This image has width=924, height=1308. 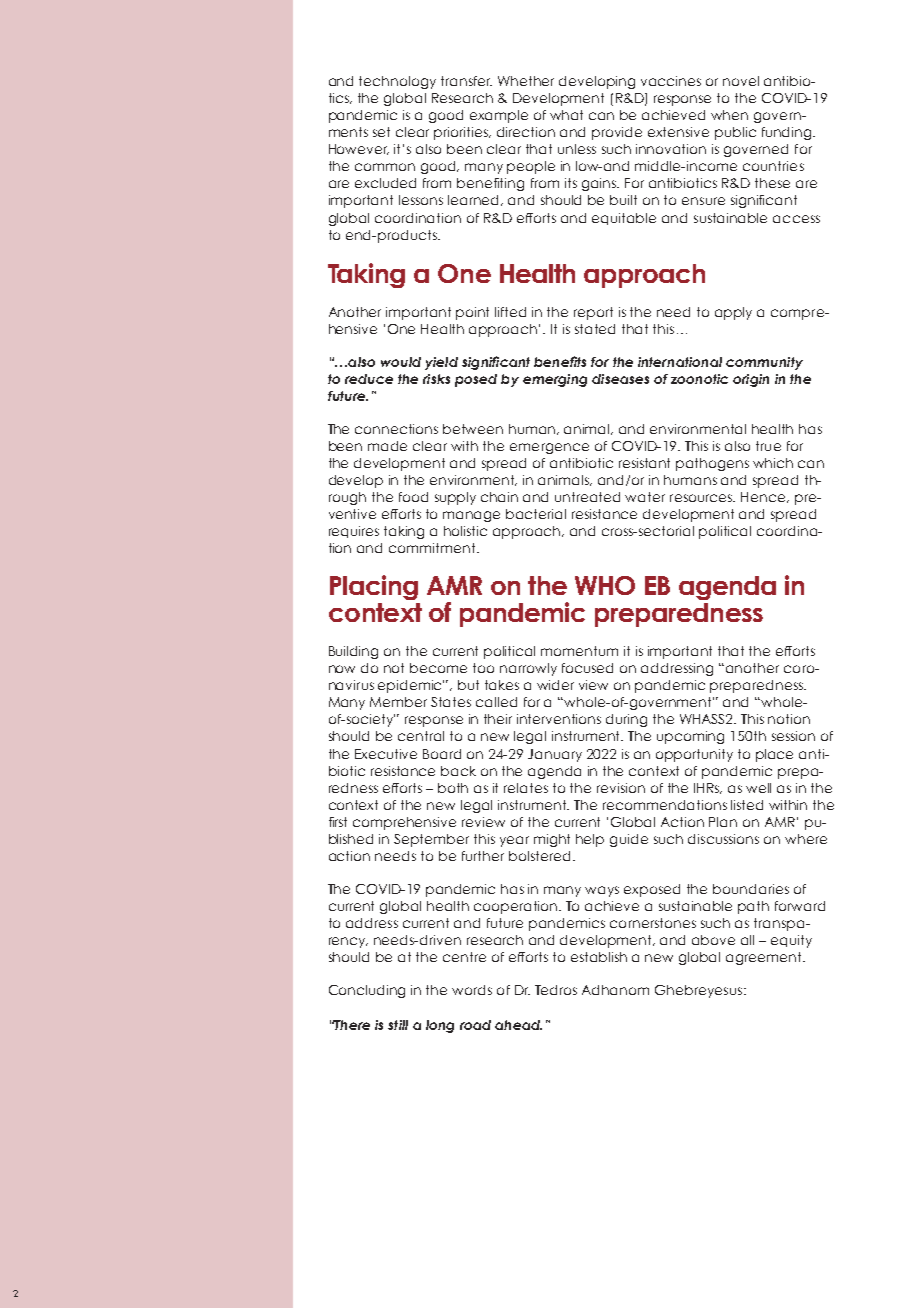 What do you see at coordinates (764, 497) in the image?
I see `Hence` at bounding box center [764, 497].
